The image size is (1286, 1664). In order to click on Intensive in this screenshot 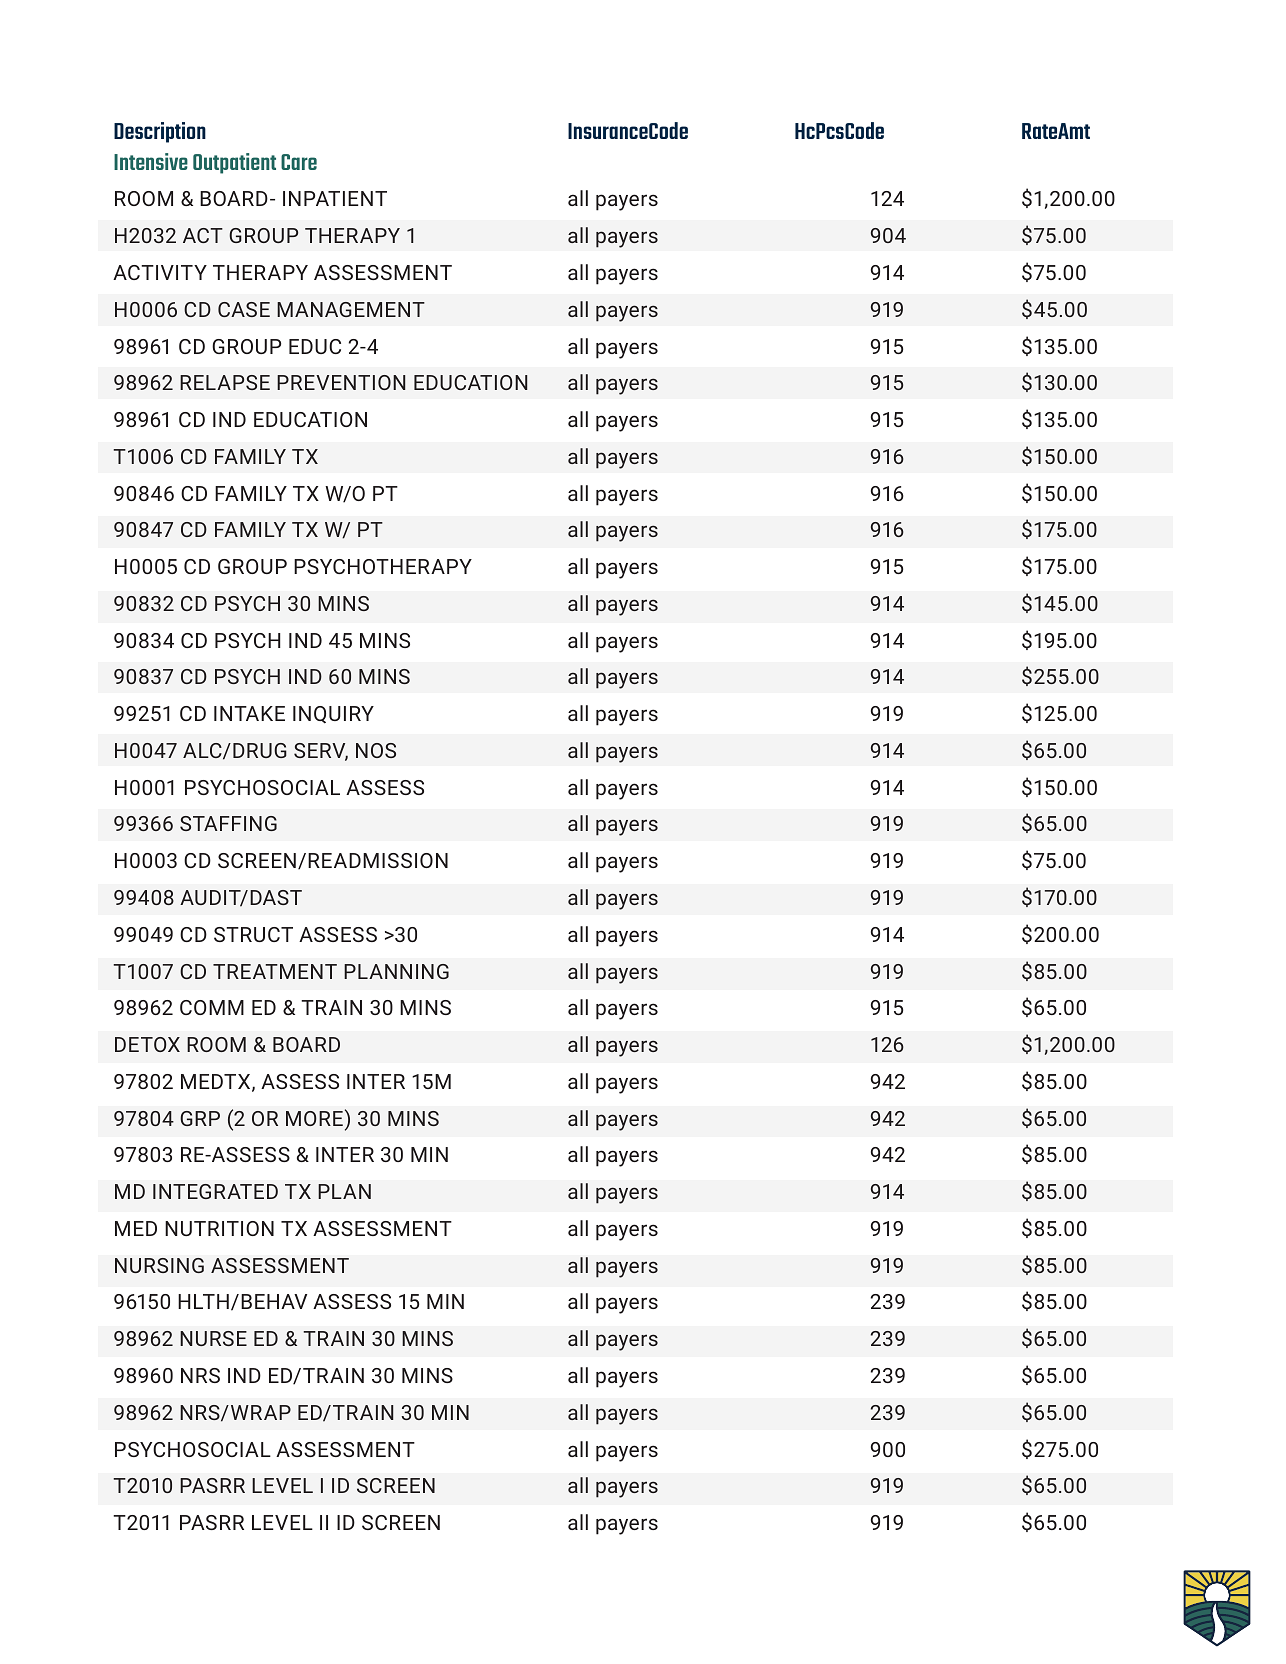, I will do `click(151, 161)`.
